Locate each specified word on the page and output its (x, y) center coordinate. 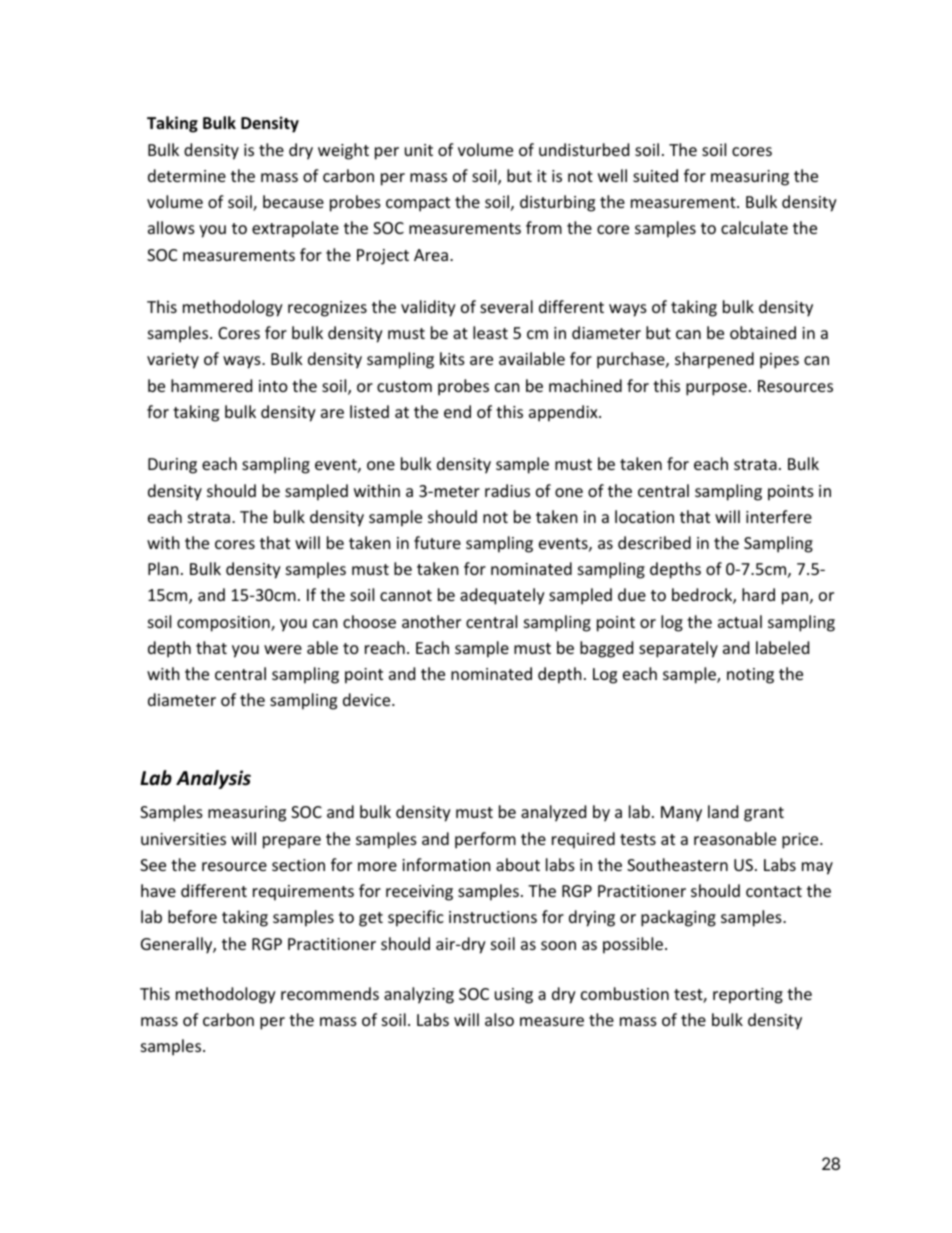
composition (224, 624)
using (514, 996)
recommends (330, 993)
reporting (748, 996)
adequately (502, 596)
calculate (754, 227)
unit (419, 150)
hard (758, 594)
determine (187, 175)
